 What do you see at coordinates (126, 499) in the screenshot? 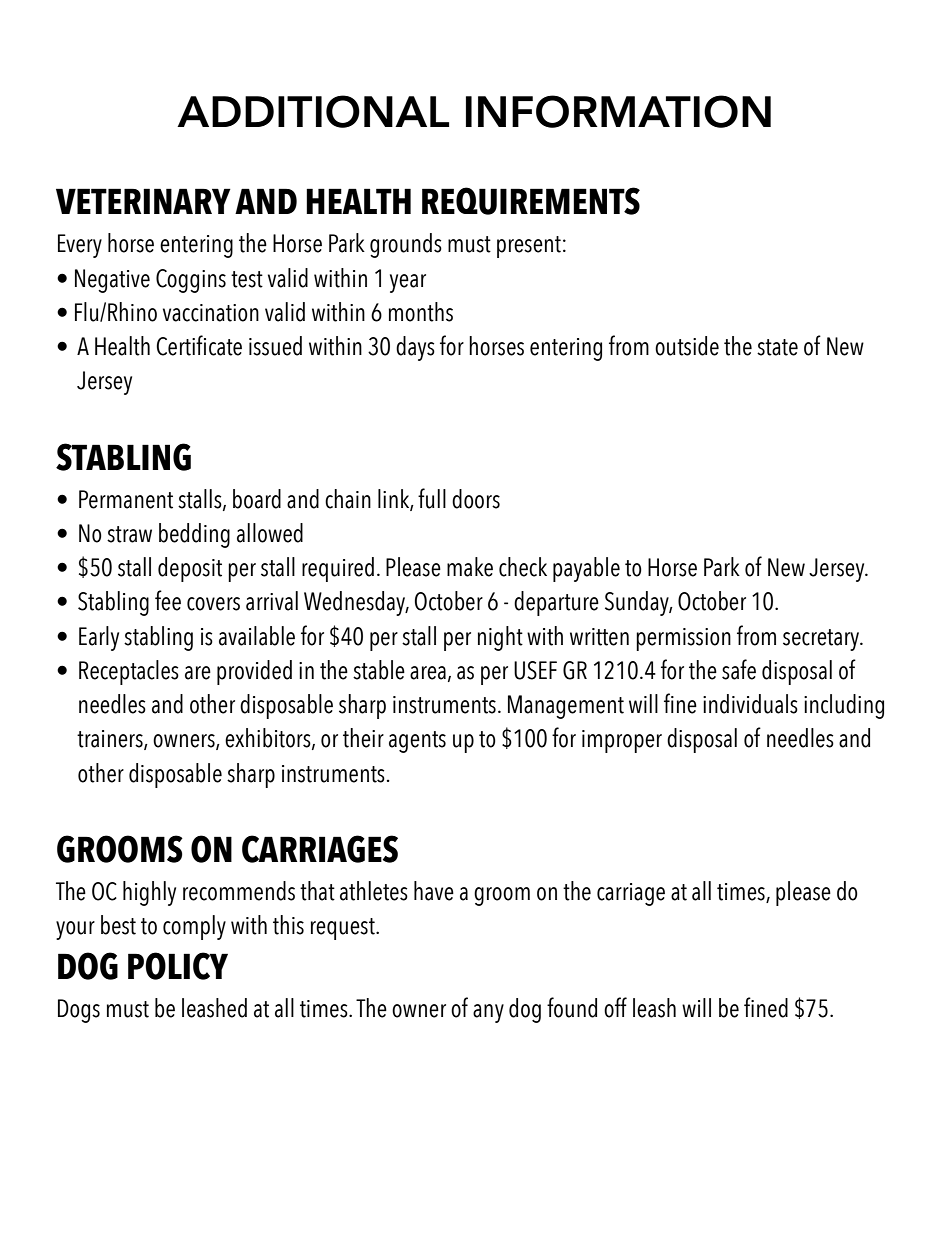
I see `Permanent` at bounding box center [126, 499].
